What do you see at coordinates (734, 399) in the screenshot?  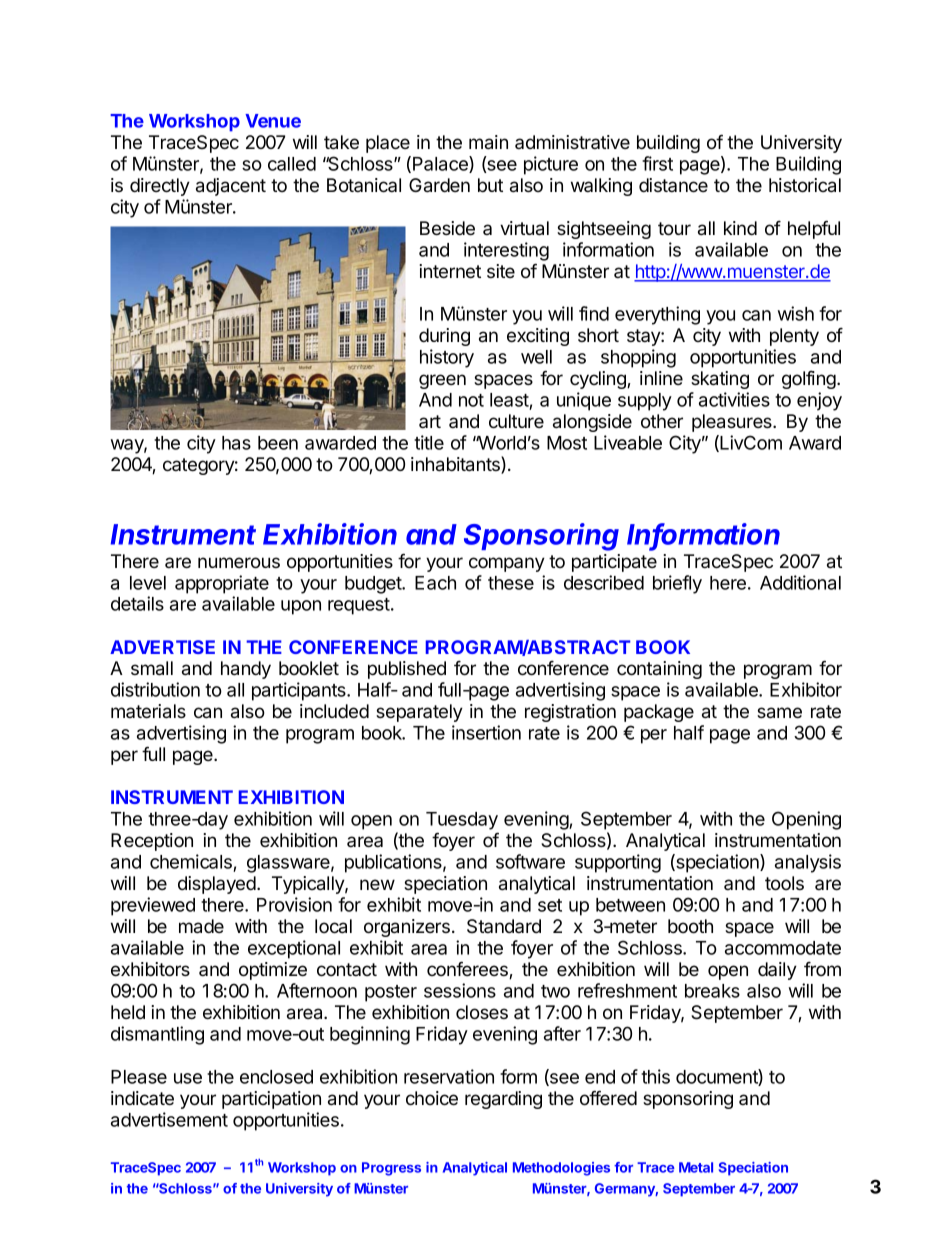 I see `activities` at bounding box center [734, 399].
